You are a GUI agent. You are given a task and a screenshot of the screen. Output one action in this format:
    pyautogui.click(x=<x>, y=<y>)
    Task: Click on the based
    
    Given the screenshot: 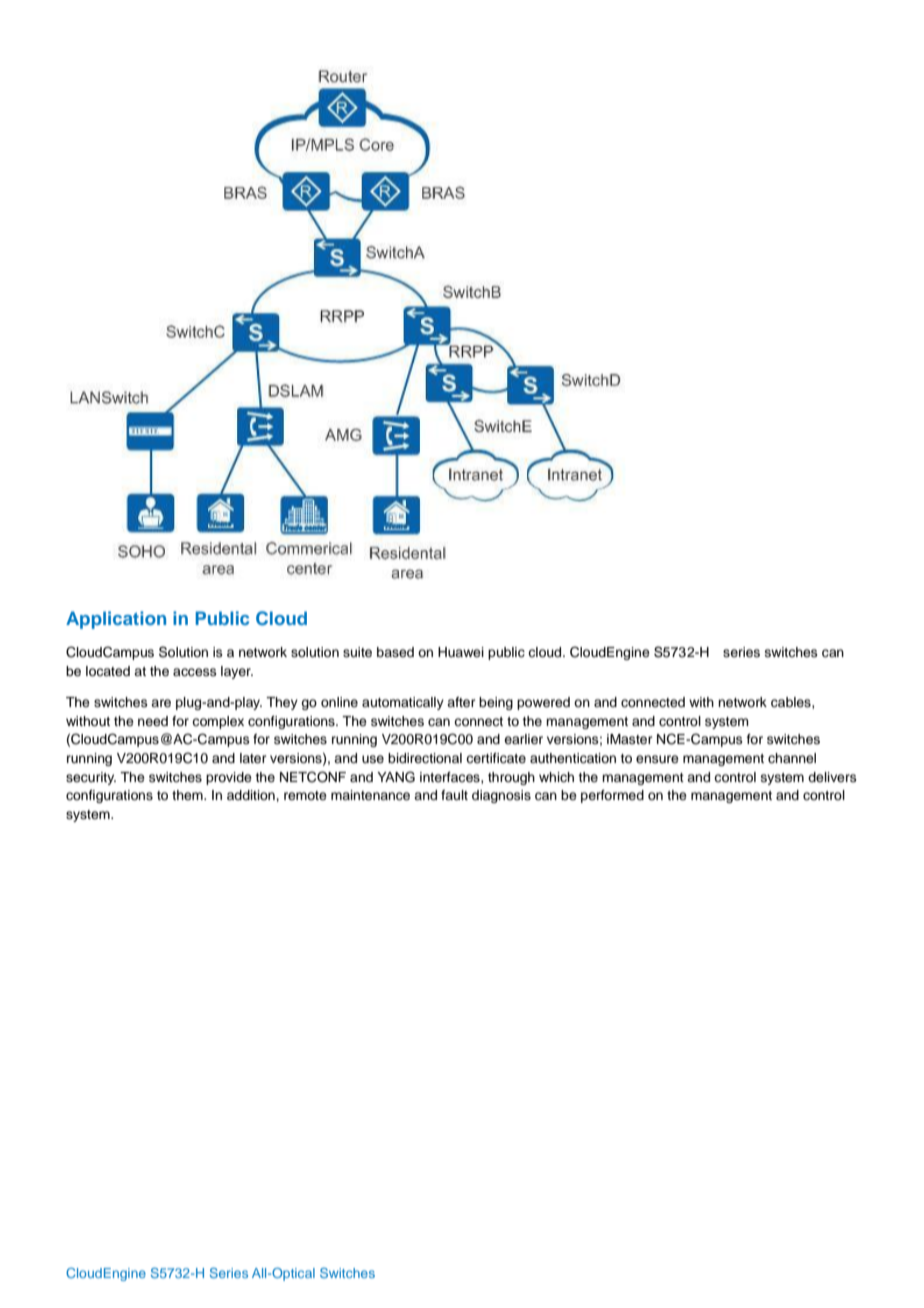 What is the action you would take?
    pyautogui.click(x=395, y=652)
